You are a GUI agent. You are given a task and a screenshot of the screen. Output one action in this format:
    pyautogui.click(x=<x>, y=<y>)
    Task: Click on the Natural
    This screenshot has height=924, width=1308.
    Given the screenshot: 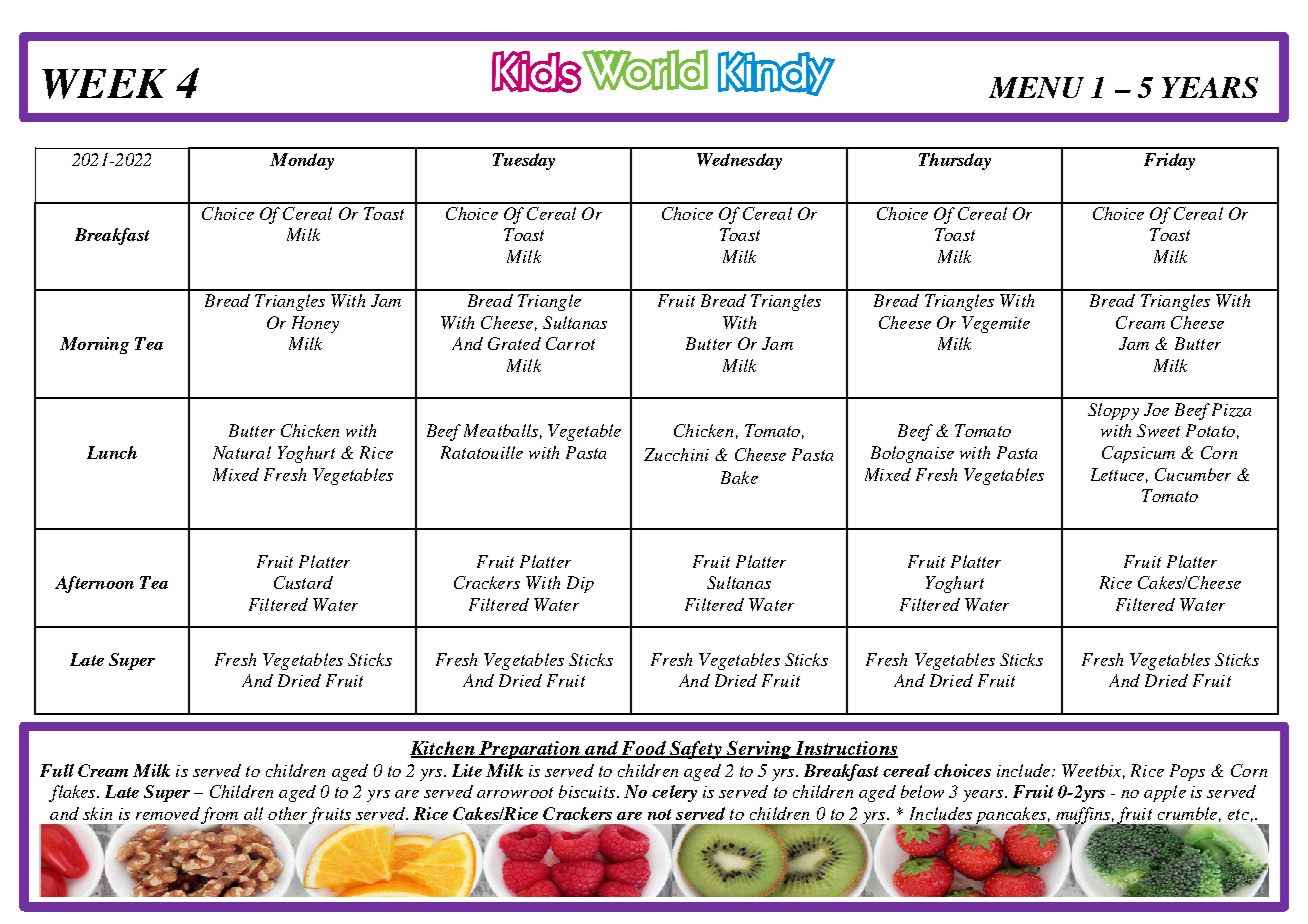 What is the action you would take?
    pyautogui.click(x=242, y=452)
